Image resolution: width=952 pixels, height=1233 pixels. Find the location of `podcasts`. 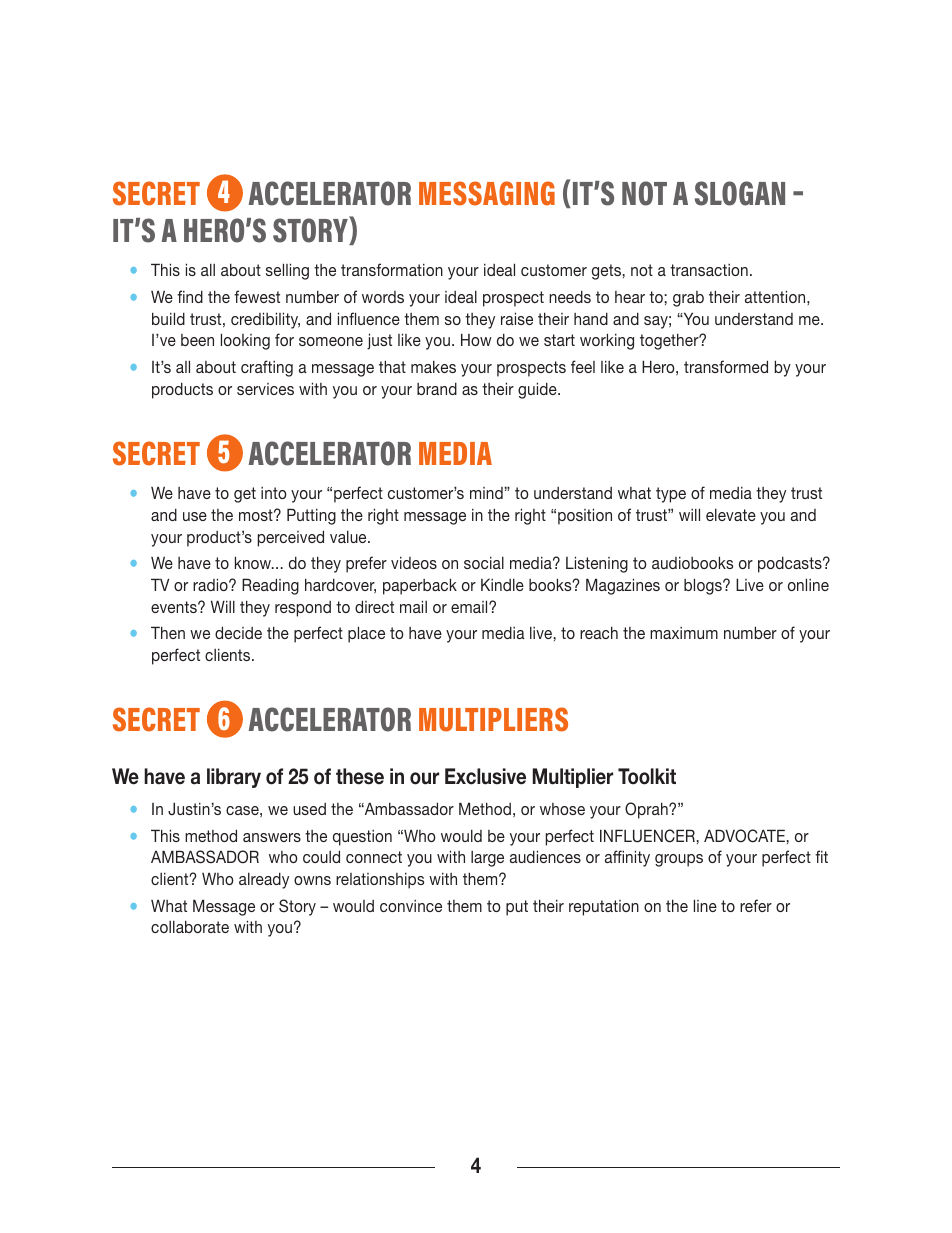

podcasts is located at coordinates (791, 564).
